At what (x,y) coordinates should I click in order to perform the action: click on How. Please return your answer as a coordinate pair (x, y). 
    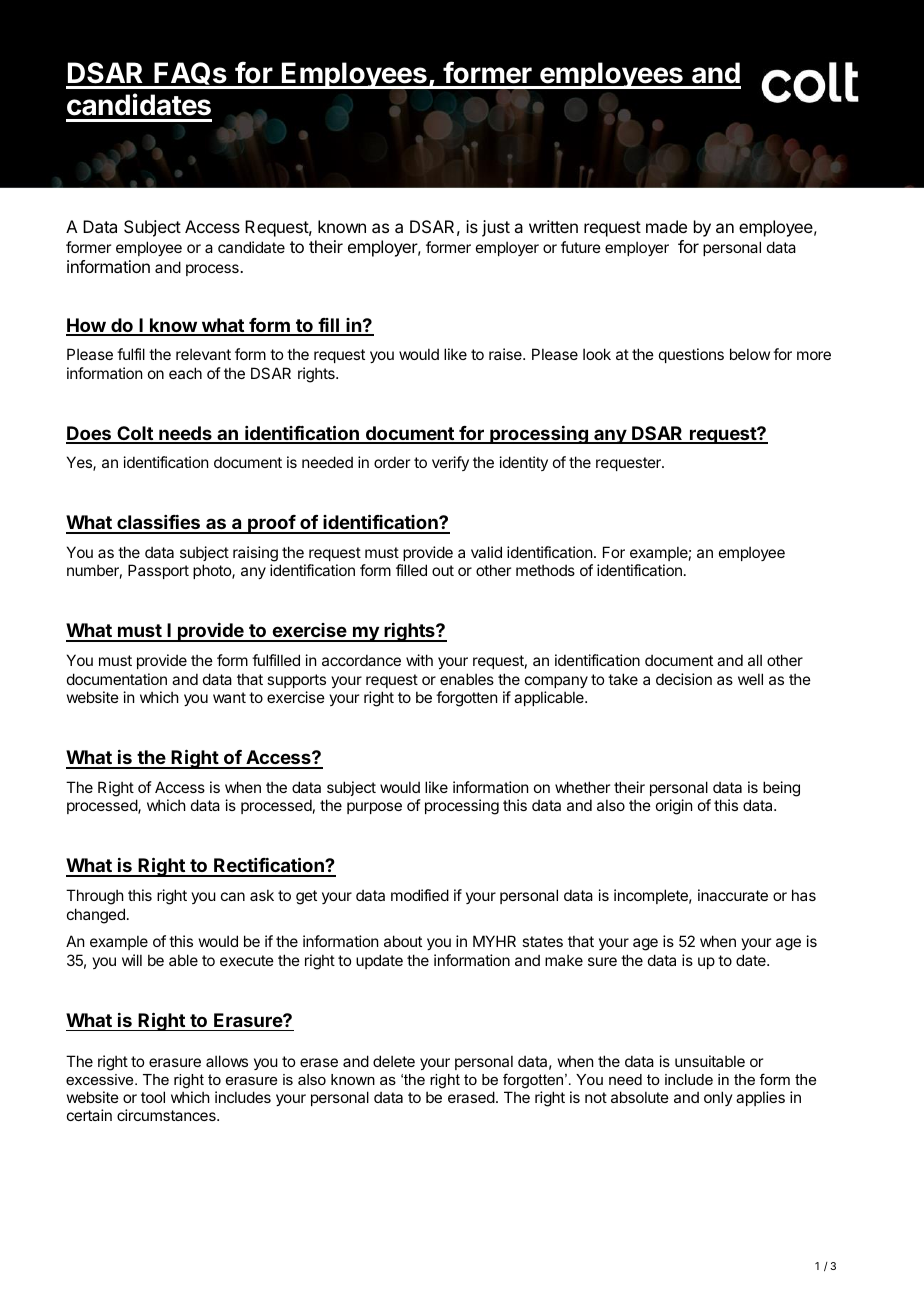
    Looking at the image, I should click on (86, 326).
